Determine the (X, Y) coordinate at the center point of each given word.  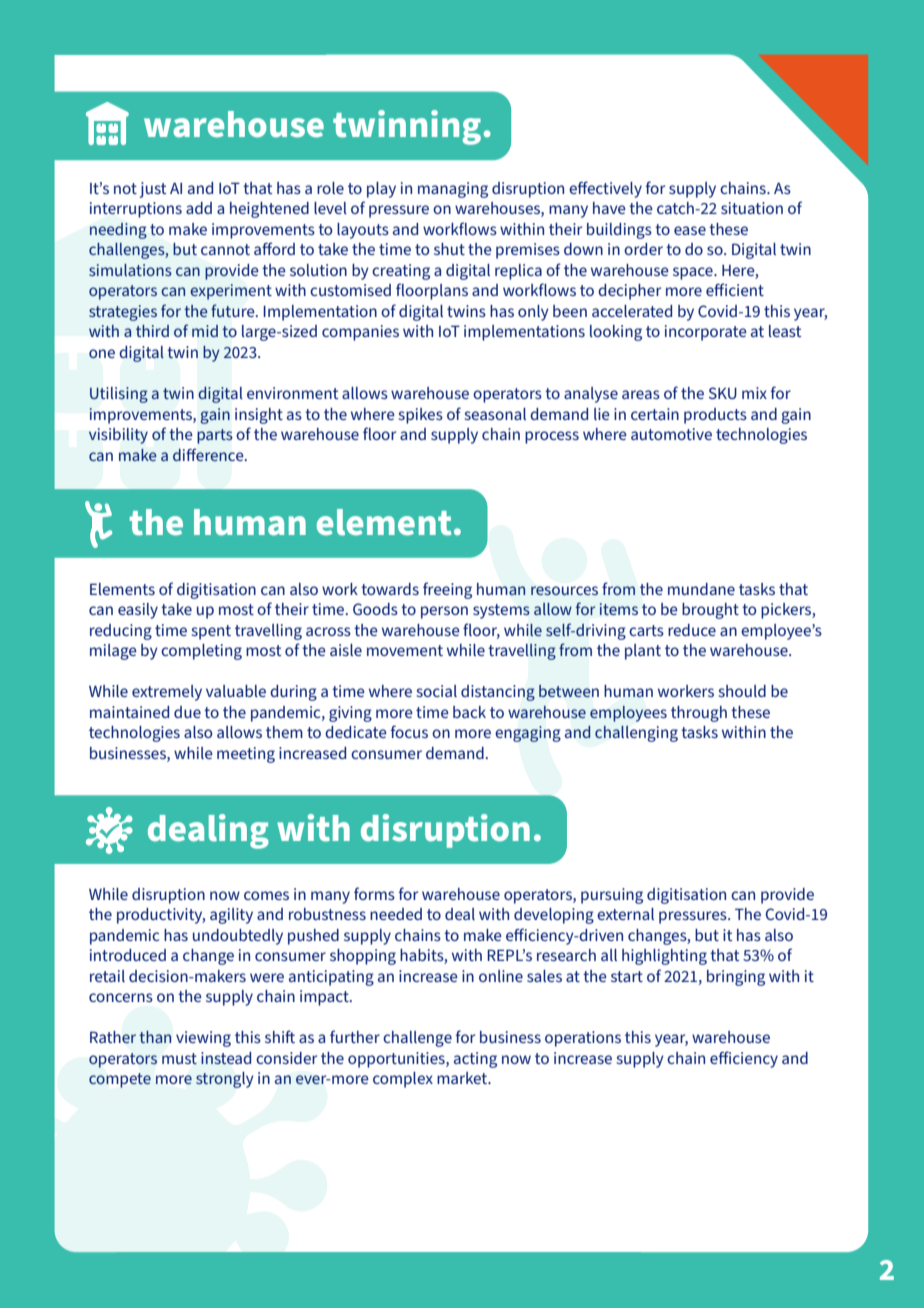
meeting (246, 755)
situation (752, 208)
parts (215, 436)
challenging (636, 734)
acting (475, 1060)
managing (453, 190)
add (199, 208)
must (179, 1058)
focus (409, 731)
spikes (420, 416)
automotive (671, 434)
